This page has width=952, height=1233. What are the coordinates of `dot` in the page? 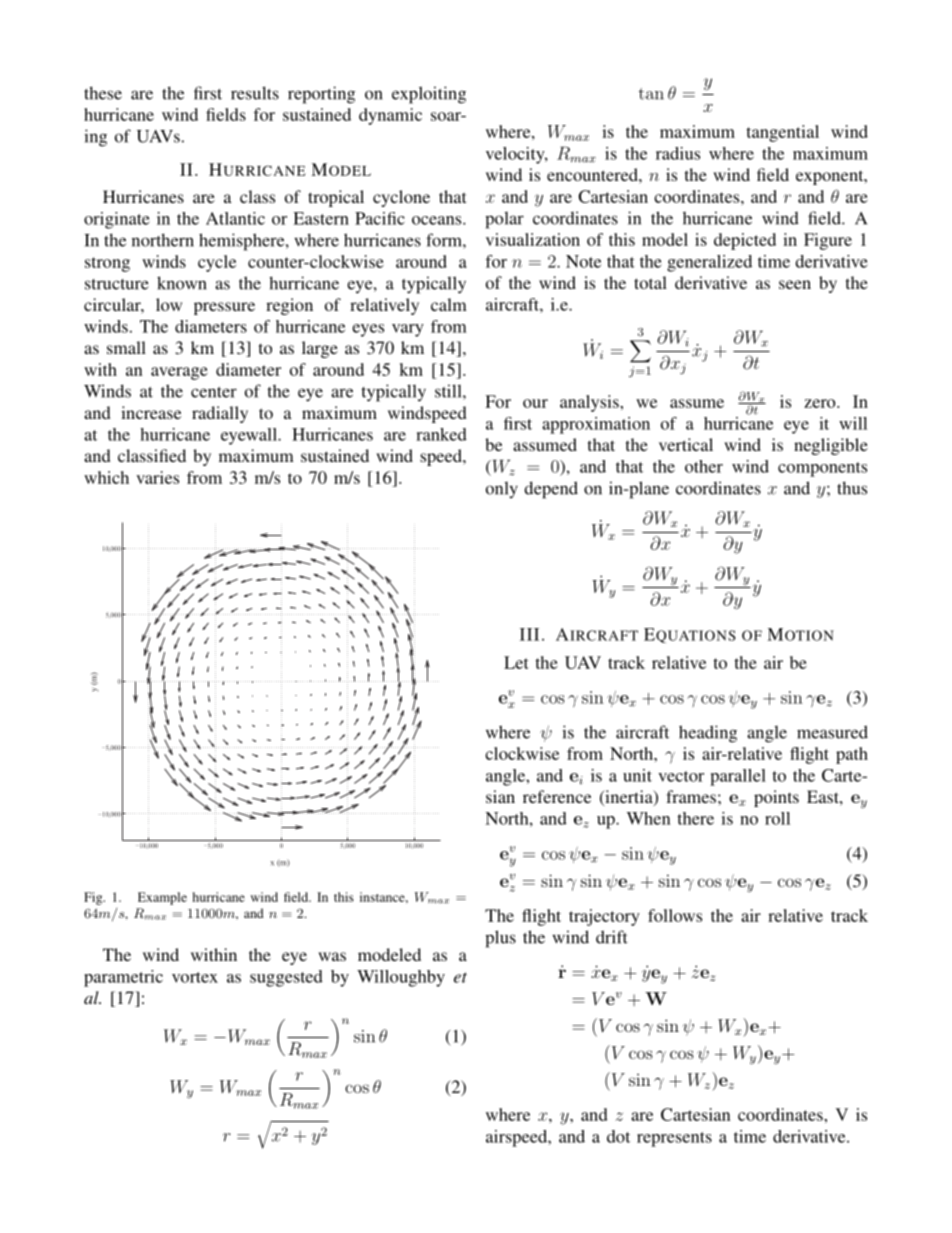 It's located at (618, 1136).
